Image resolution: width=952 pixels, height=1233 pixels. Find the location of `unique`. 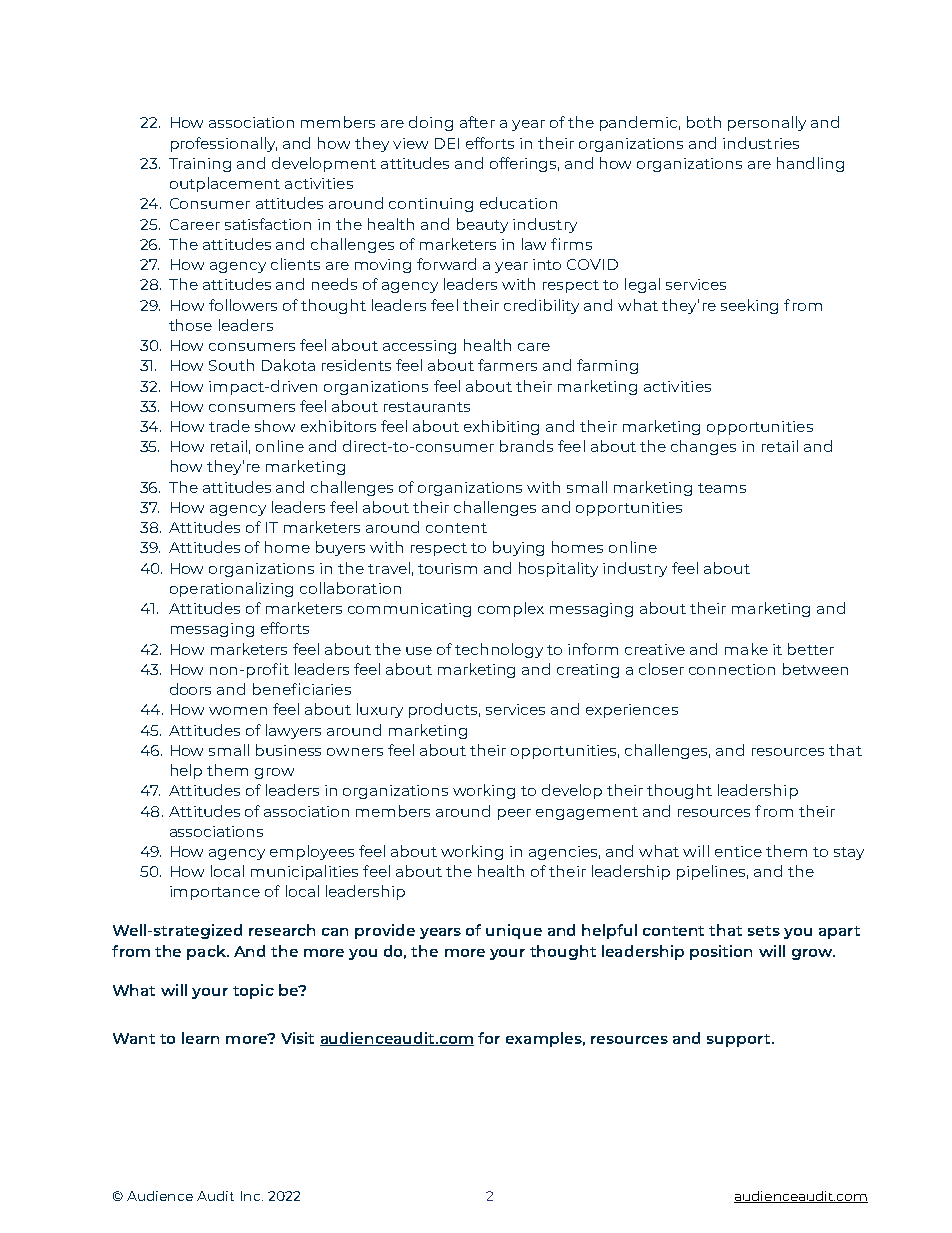

unique is located at coordinates (514, 931).
